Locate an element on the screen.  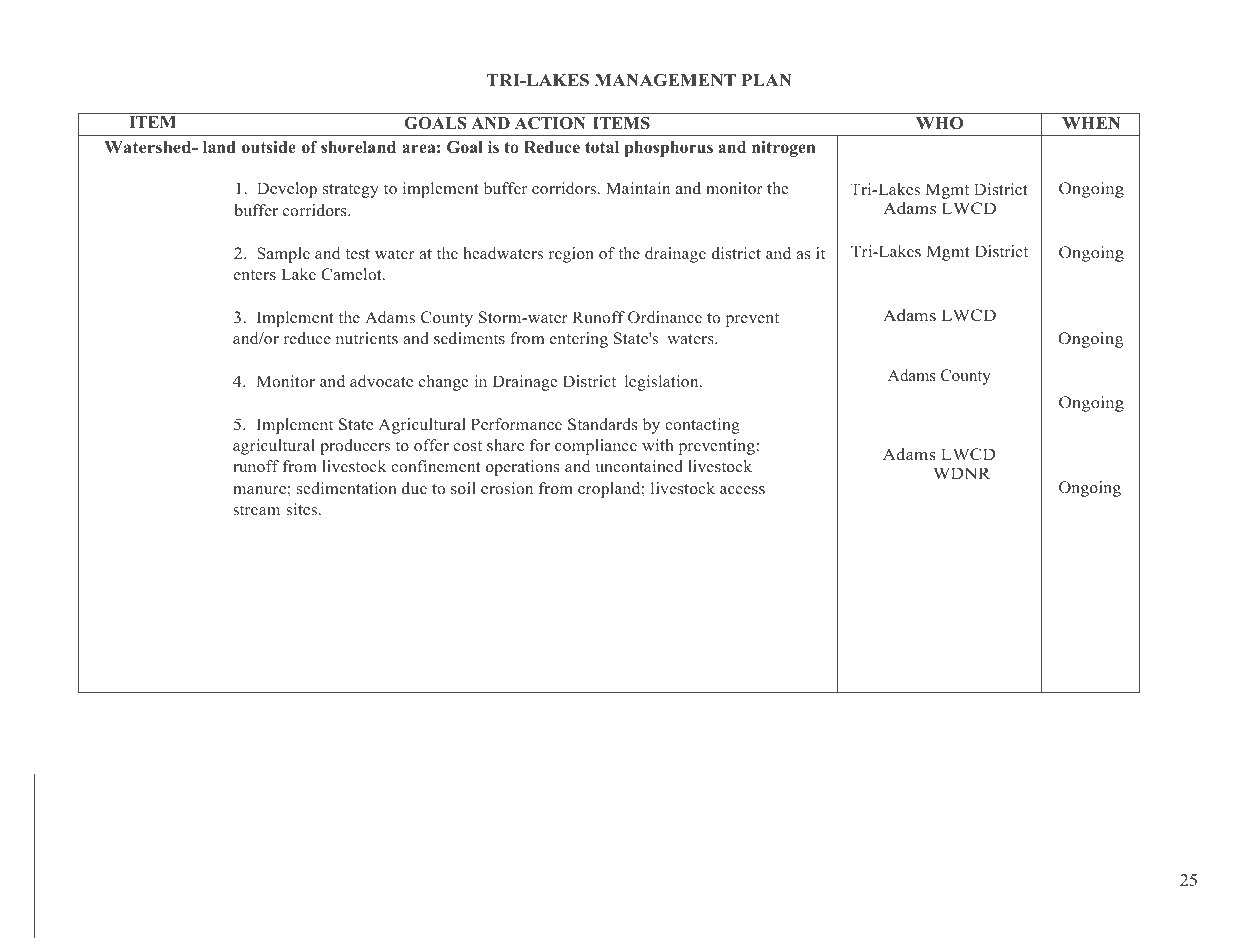
MANAGEMENT is located at coordinates (665, 80).
